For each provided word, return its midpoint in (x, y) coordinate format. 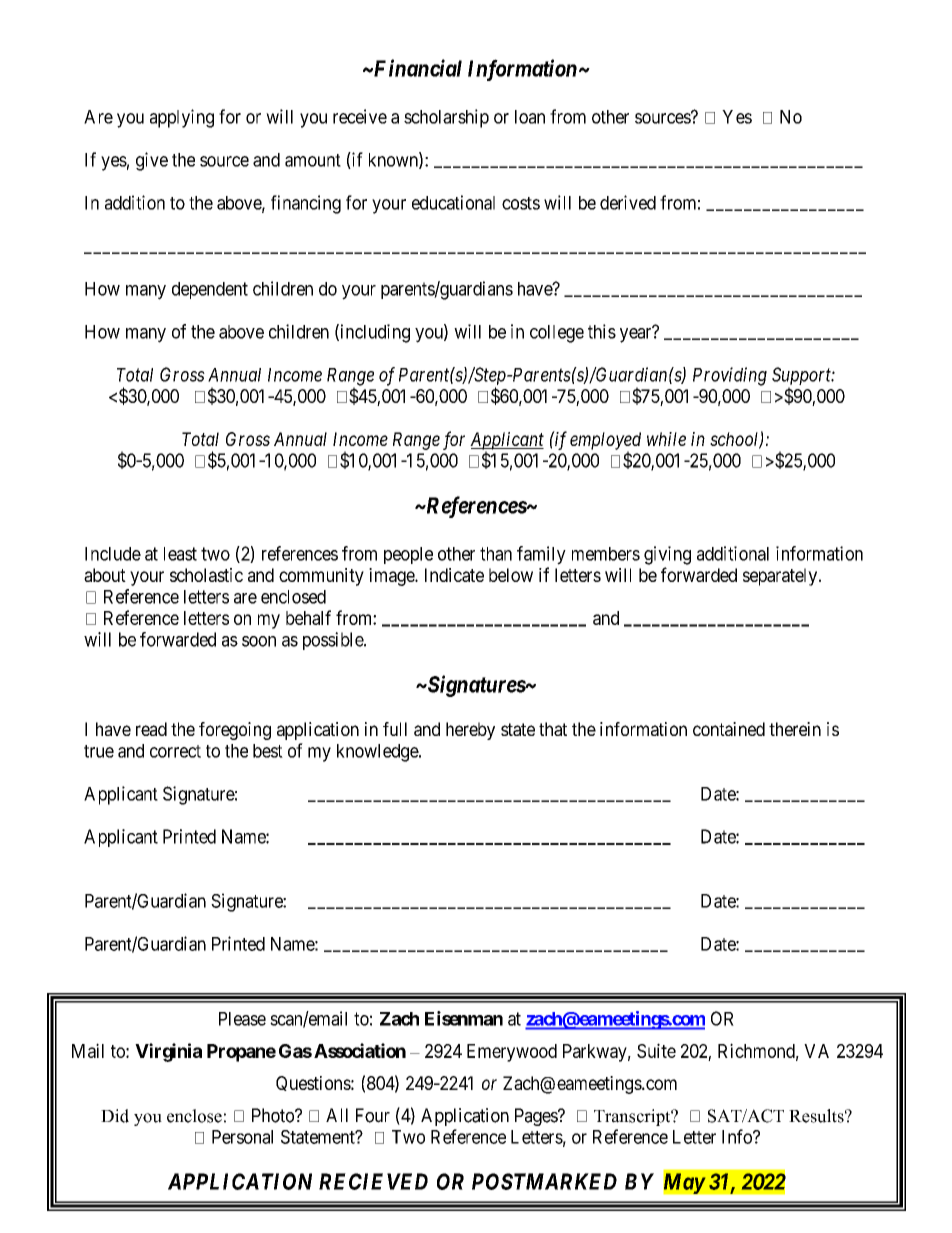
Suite (656, 1050)
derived (628, 202)
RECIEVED (373, 1181)
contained (729, 729)
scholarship (446, 118)
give (152, 161)
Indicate (454, 575)
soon (259, 641)
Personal (242, 1137)
